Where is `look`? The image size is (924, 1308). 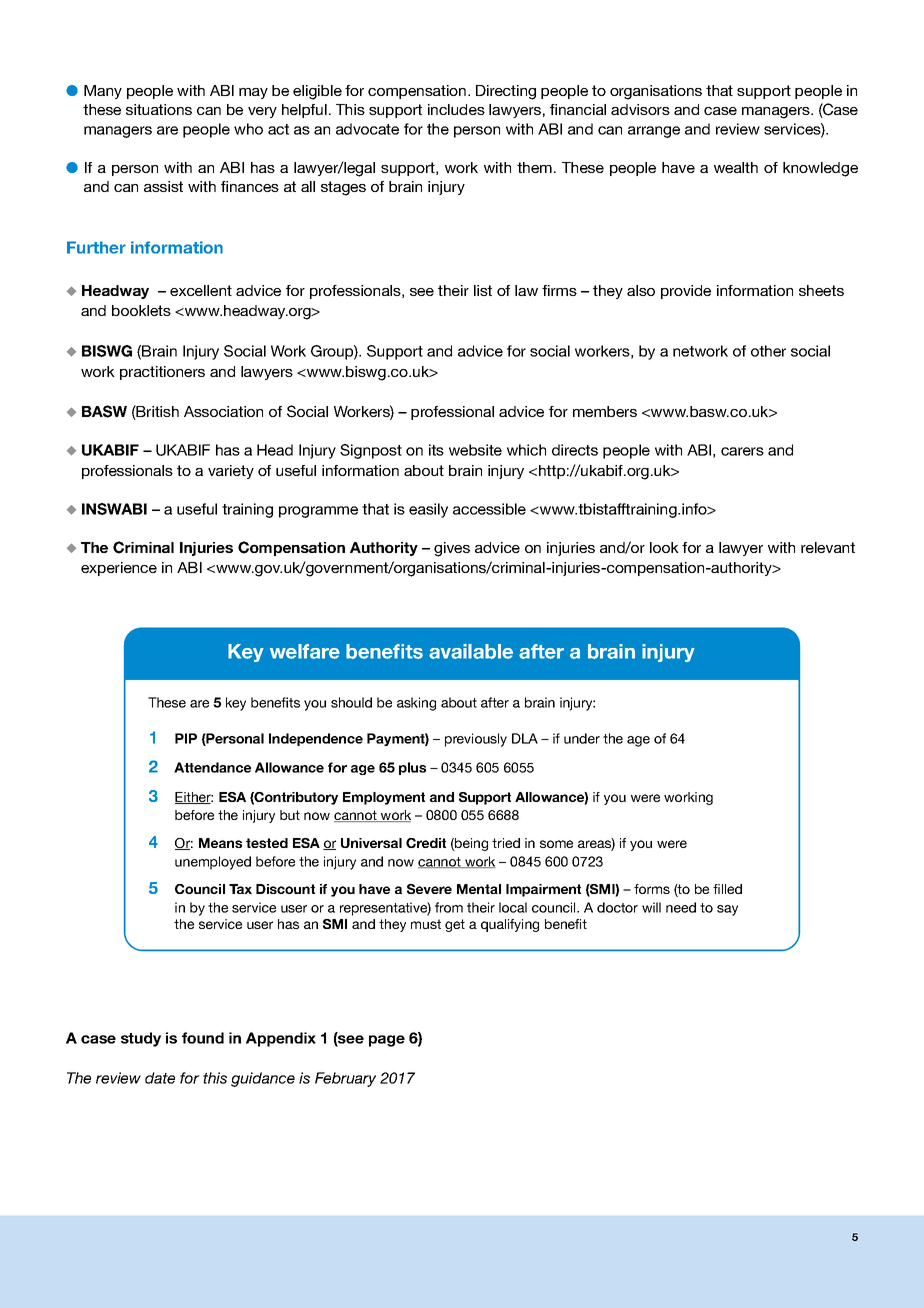 look is located at coordinates (664, 547).
